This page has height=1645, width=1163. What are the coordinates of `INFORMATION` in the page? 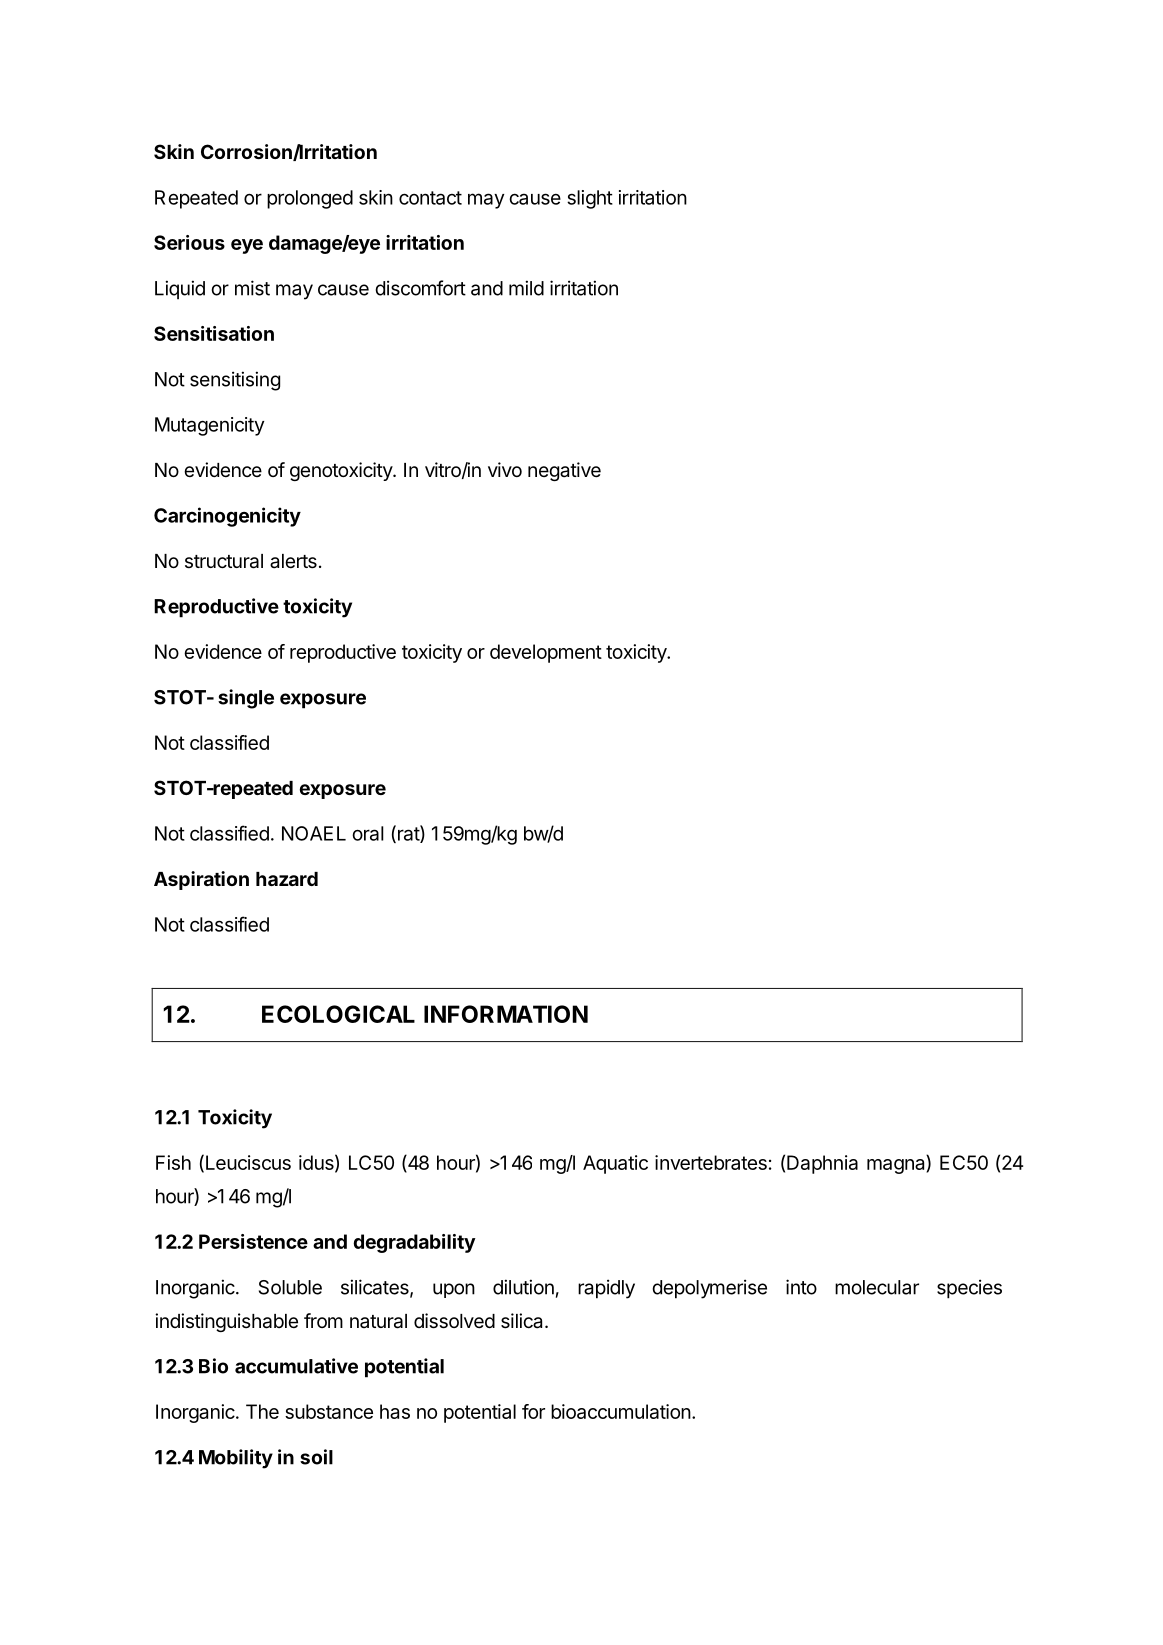 It's located at (506, 1014).
